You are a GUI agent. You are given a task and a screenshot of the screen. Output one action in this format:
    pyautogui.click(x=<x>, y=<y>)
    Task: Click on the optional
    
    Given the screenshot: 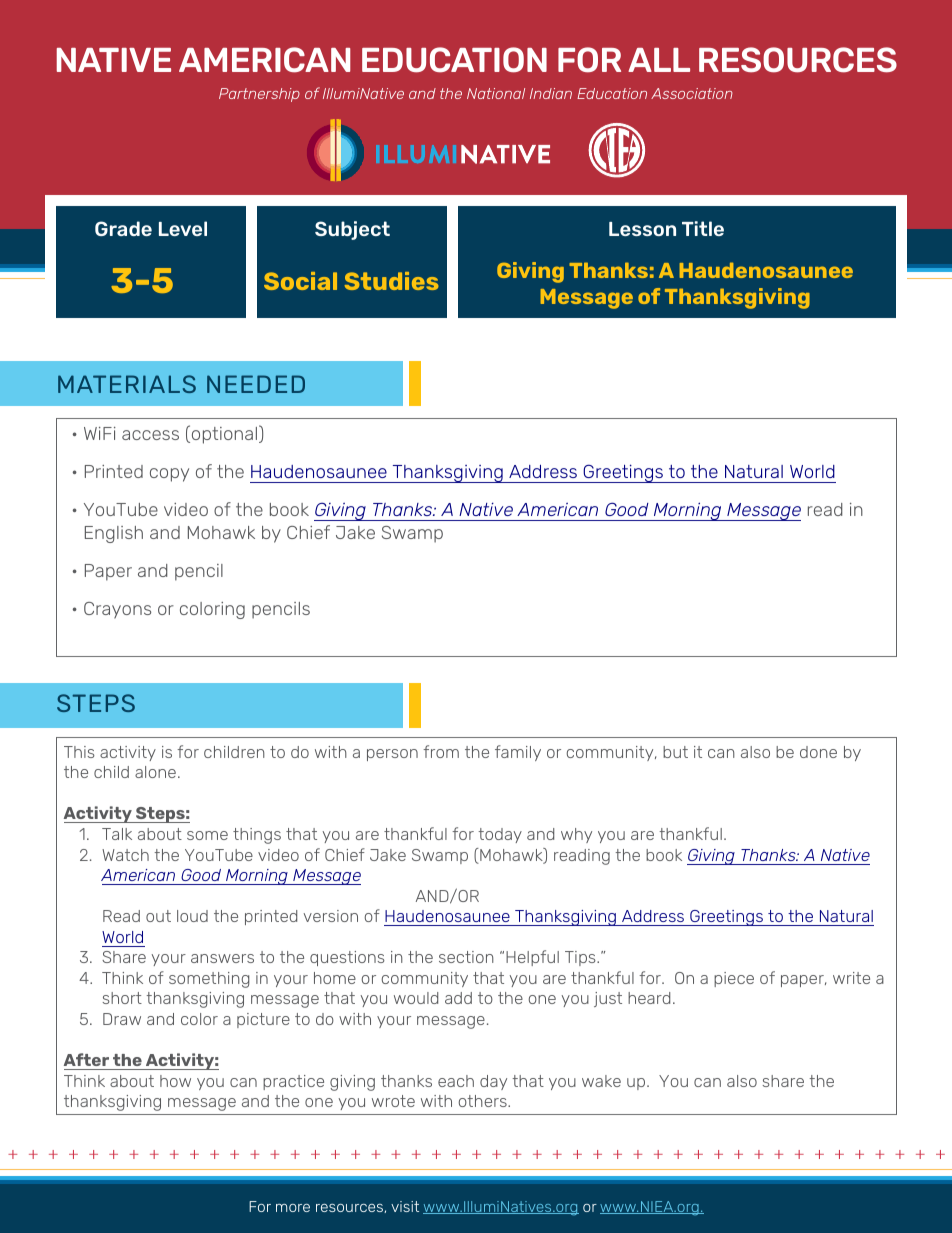 What is the action you would take?
    pyautogui.click(x=224, y=434)
